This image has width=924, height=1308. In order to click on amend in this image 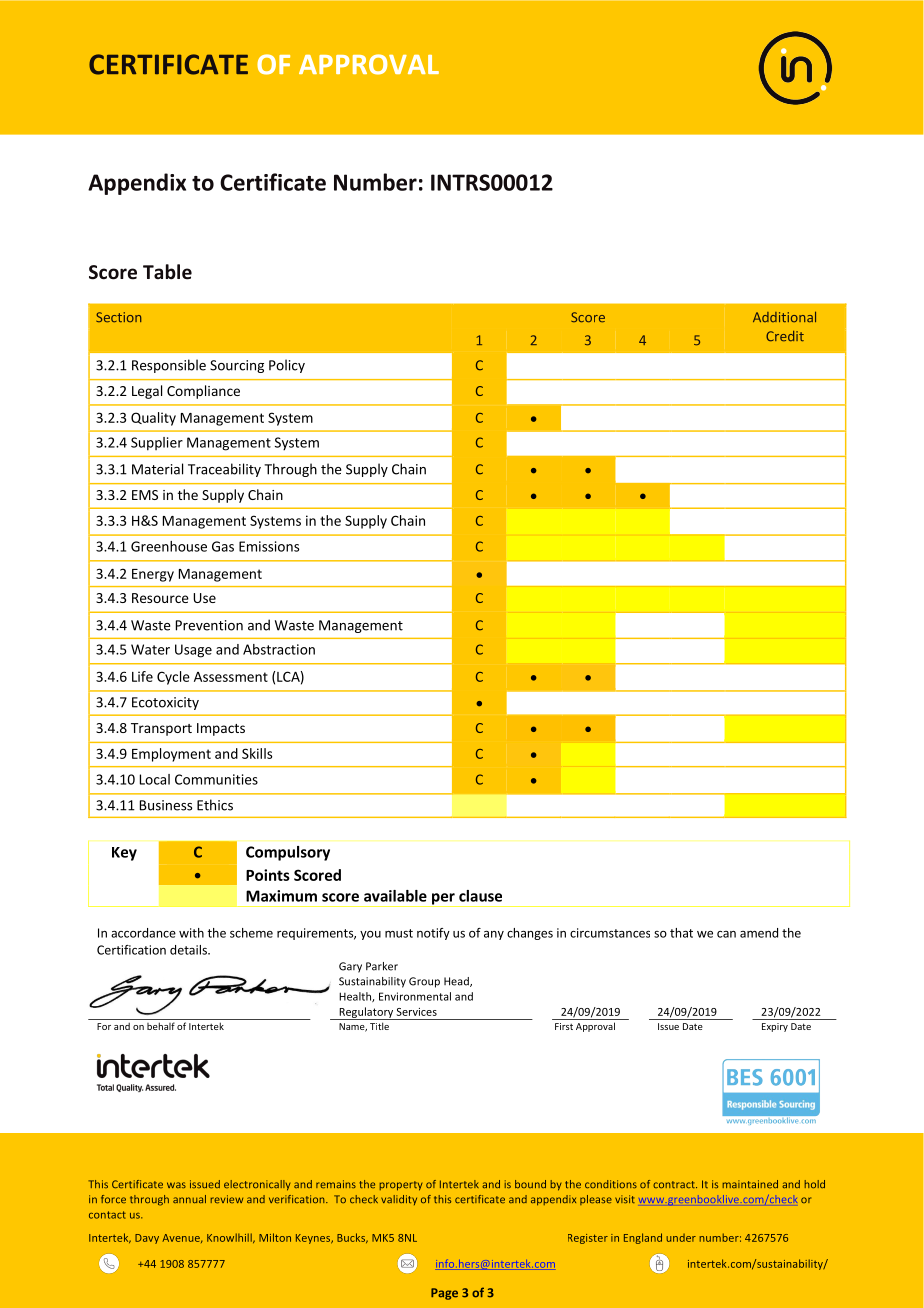, I will do `click(759, 933)`.
